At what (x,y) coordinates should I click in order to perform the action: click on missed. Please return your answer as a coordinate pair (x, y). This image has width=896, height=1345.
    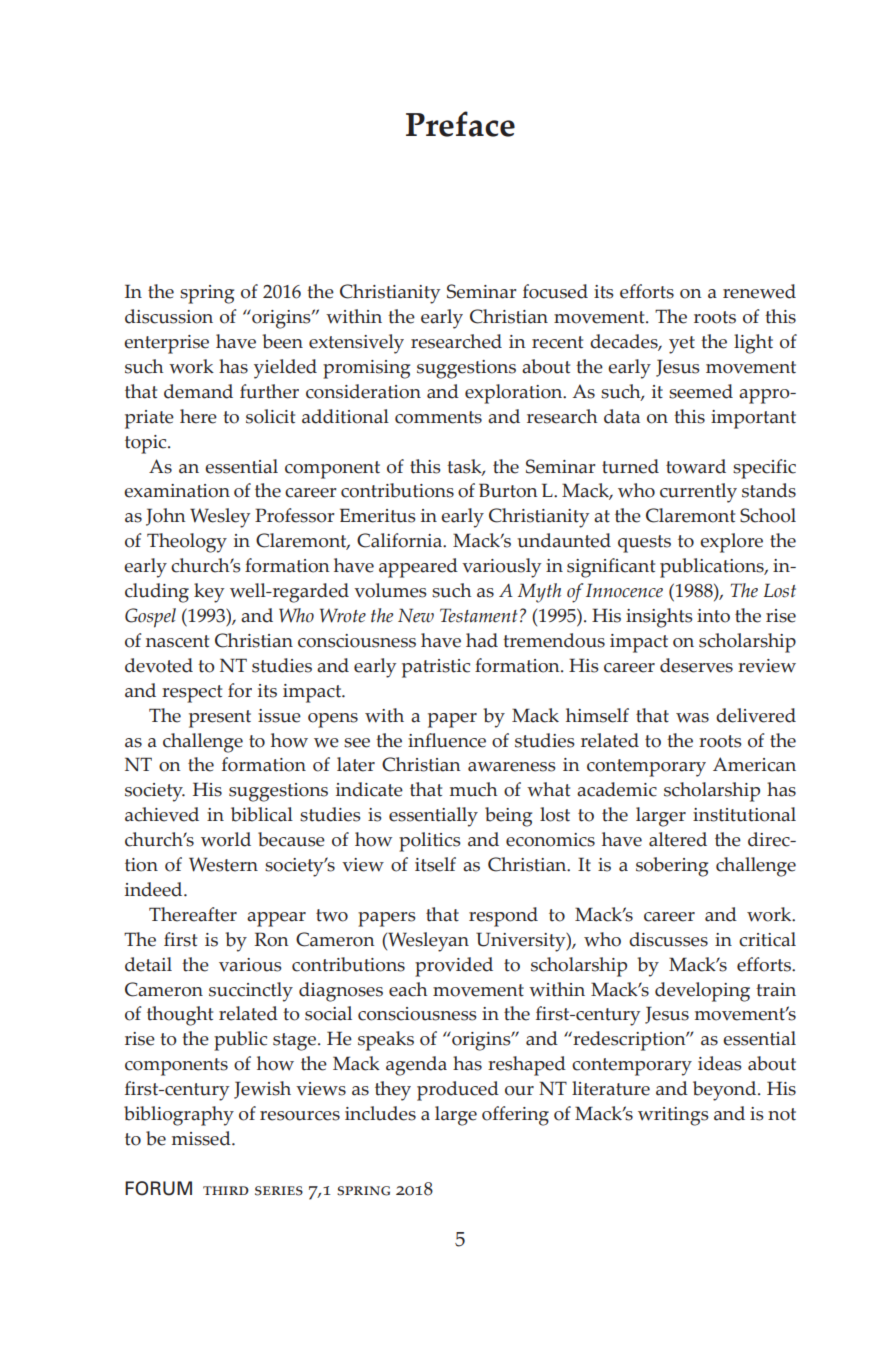
    Looking at the image, I should click on (202, 1138).
